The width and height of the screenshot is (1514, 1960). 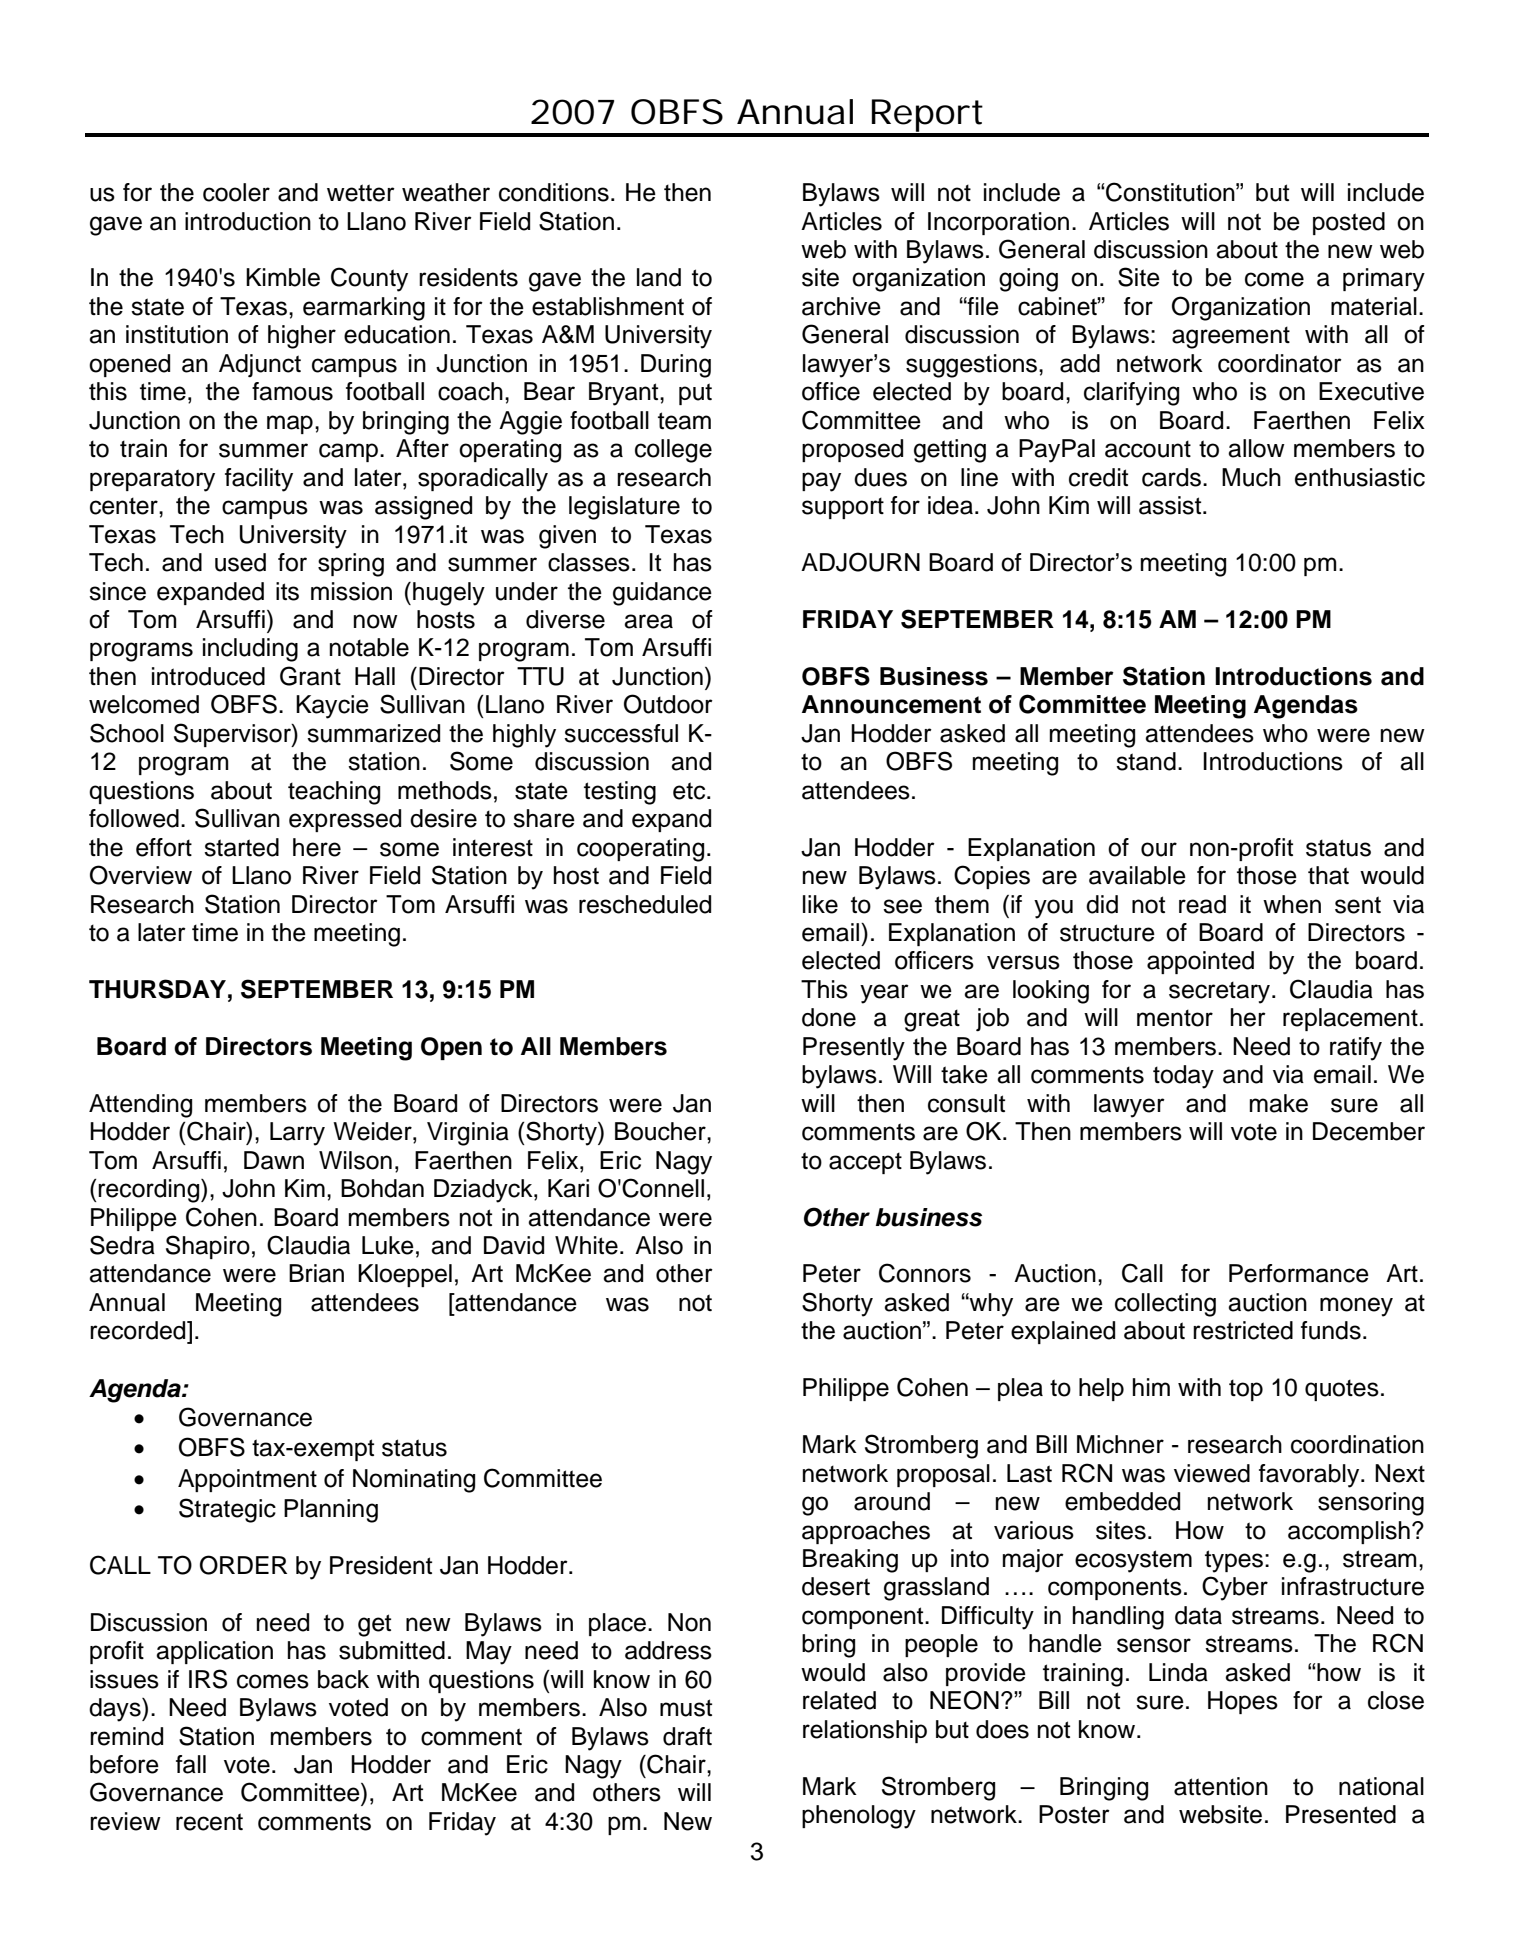 What do you see at coordinates (1221, 992) in the screenshot?
I see `secretary` at bounding box center [1221, 992].
